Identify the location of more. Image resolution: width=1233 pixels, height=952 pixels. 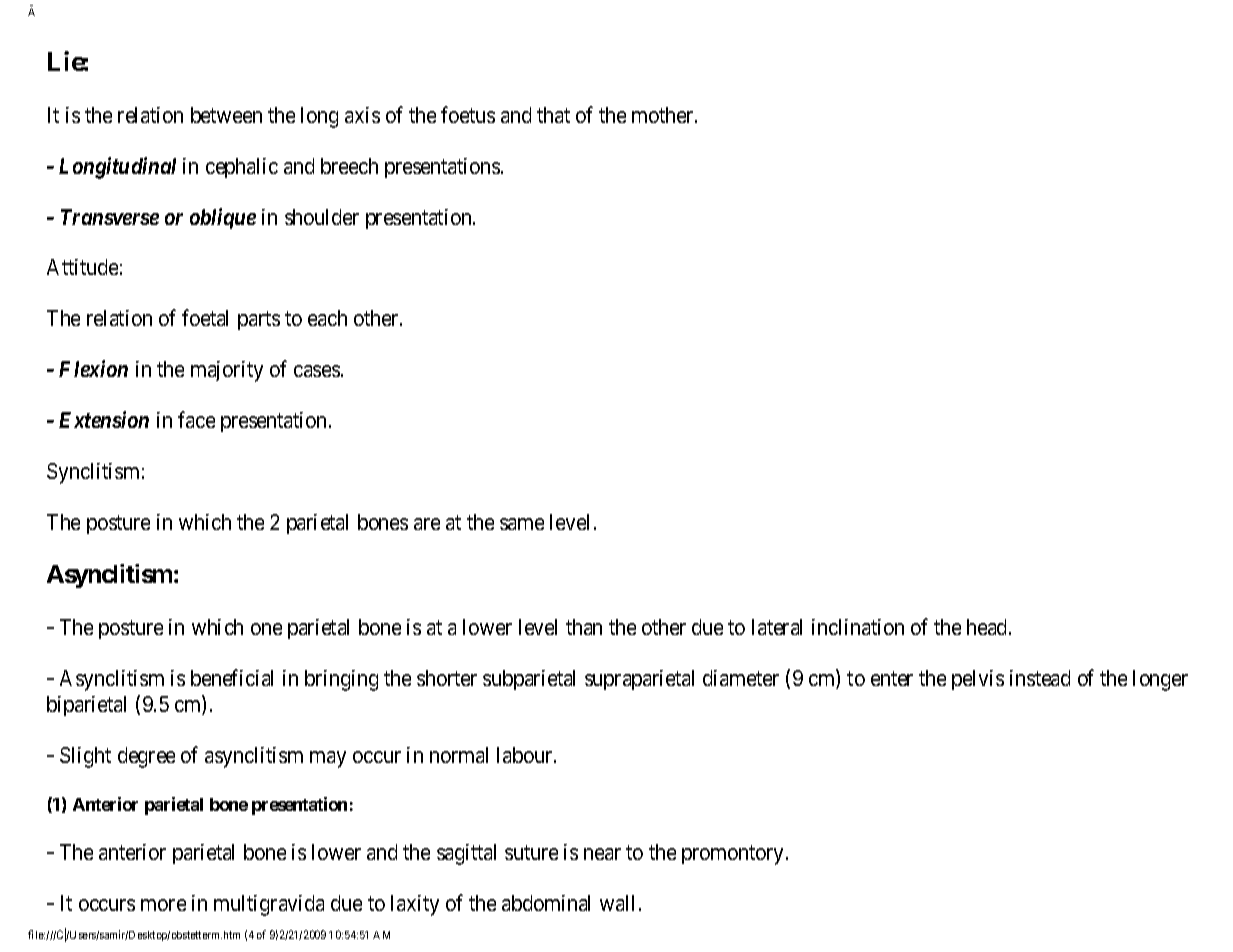
(163, 905).
